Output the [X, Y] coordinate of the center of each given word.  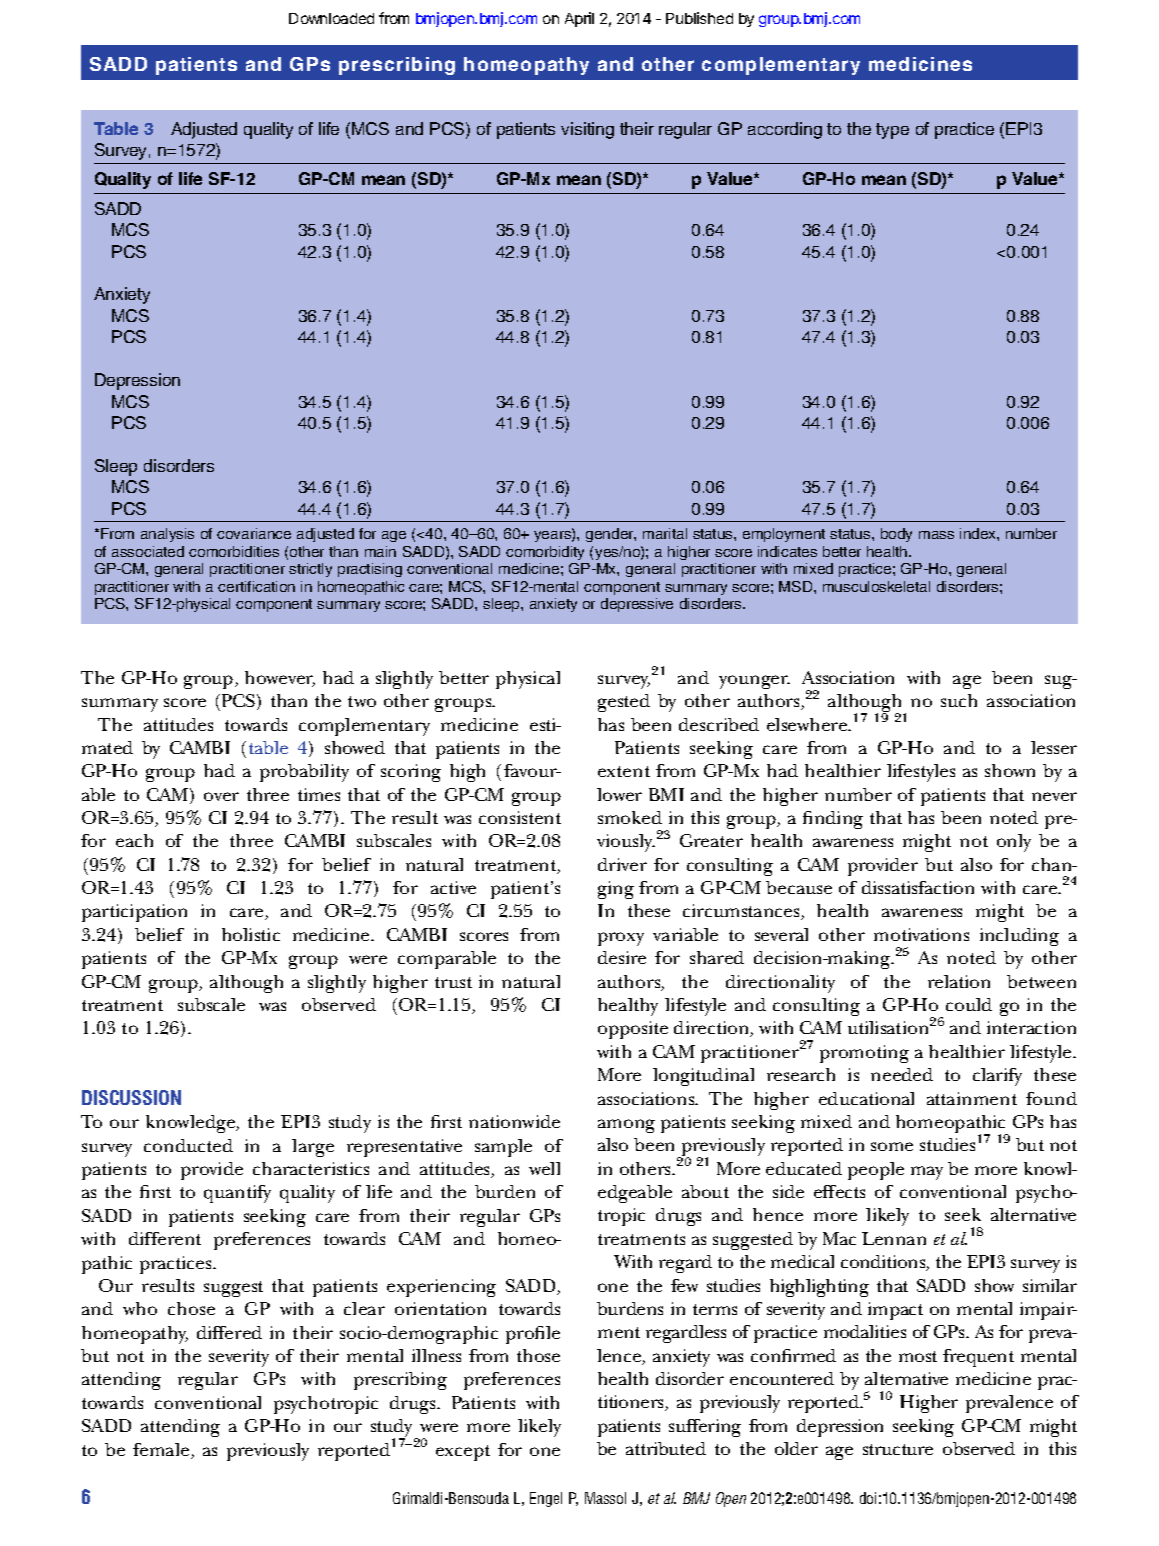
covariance [254, 533]
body [896, 535]
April [579, 19]
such [959, 700]
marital [665, 533]
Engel [546, 1499]
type [892, 131]
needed [902, 1074]
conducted [188, 1145]
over [221, 796]
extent [624, 771]
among [626, 1126]
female [162, 1451]
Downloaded [331, 18]
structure [898, 1449]
